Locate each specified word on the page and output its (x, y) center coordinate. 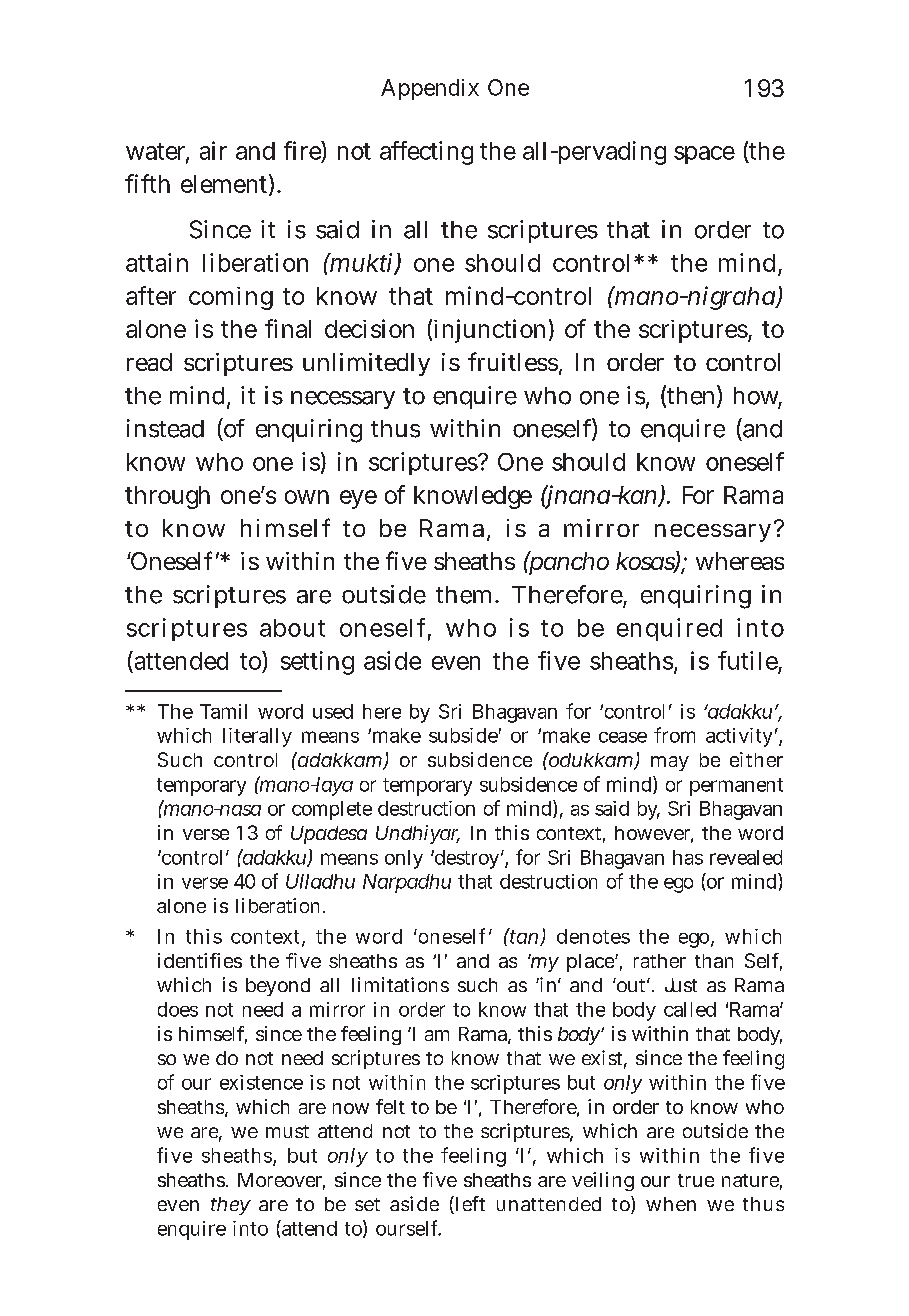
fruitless (513, 361)
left (469, 1205)
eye (358, 499)
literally (257, 737)
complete (332, 810)
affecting (426, 153)
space (704, 155)
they (231, 1206)
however (654, 834)
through (167, 497)
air (213, 150)
